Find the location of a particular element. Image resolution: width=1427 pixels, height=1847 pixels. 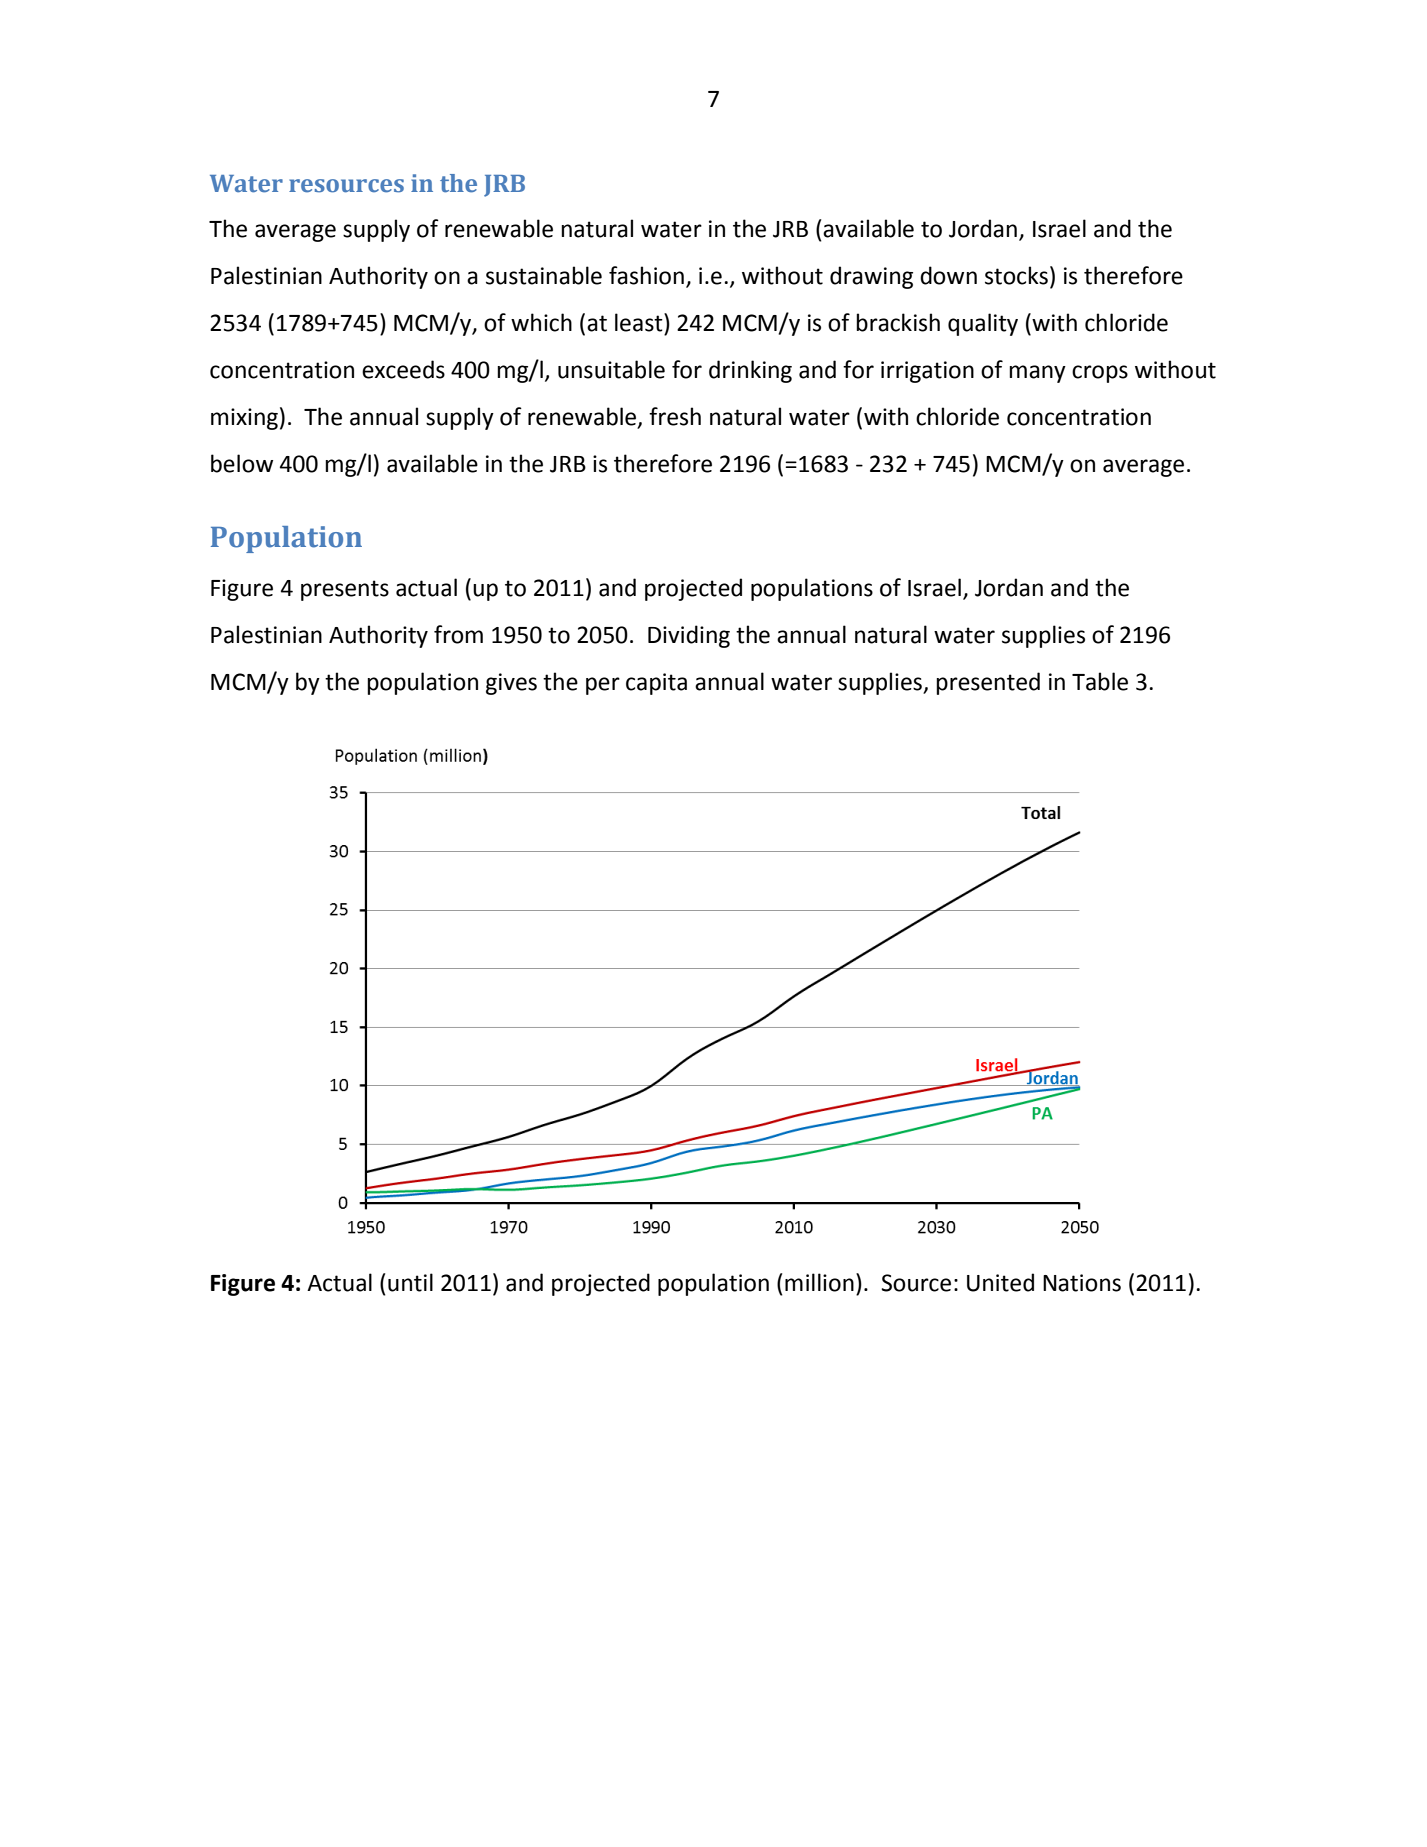

exceeds is located at coordinates (403, 369).
